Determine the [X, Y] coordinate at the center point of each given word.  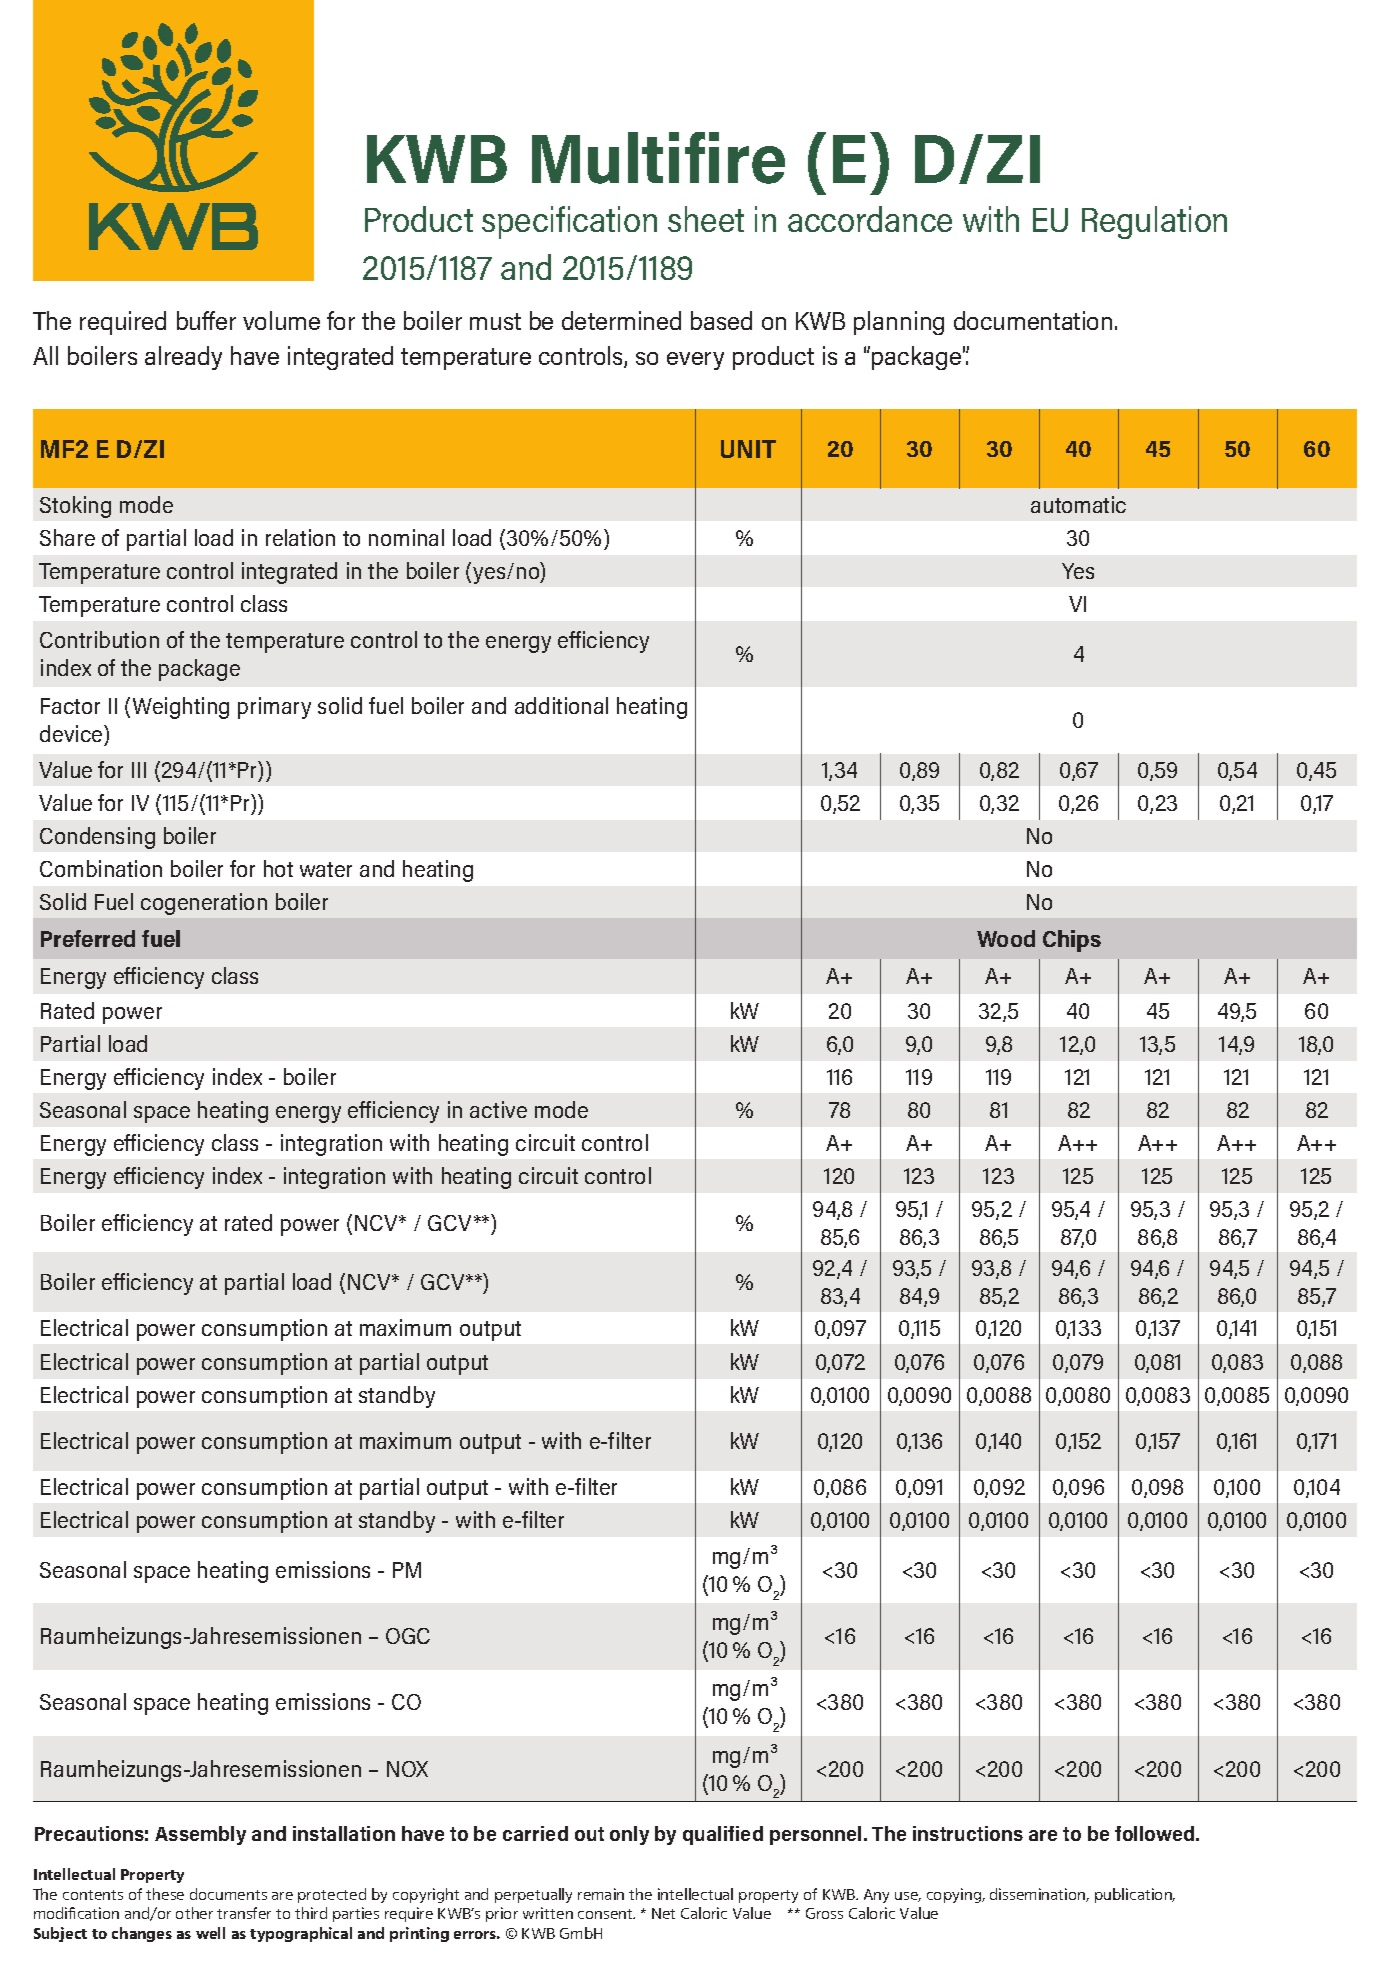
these [165, 1894]
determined [621, 320]
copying [955, 1895]
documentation [1033, 320]
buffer [206, 320]
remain [601, 1894]
